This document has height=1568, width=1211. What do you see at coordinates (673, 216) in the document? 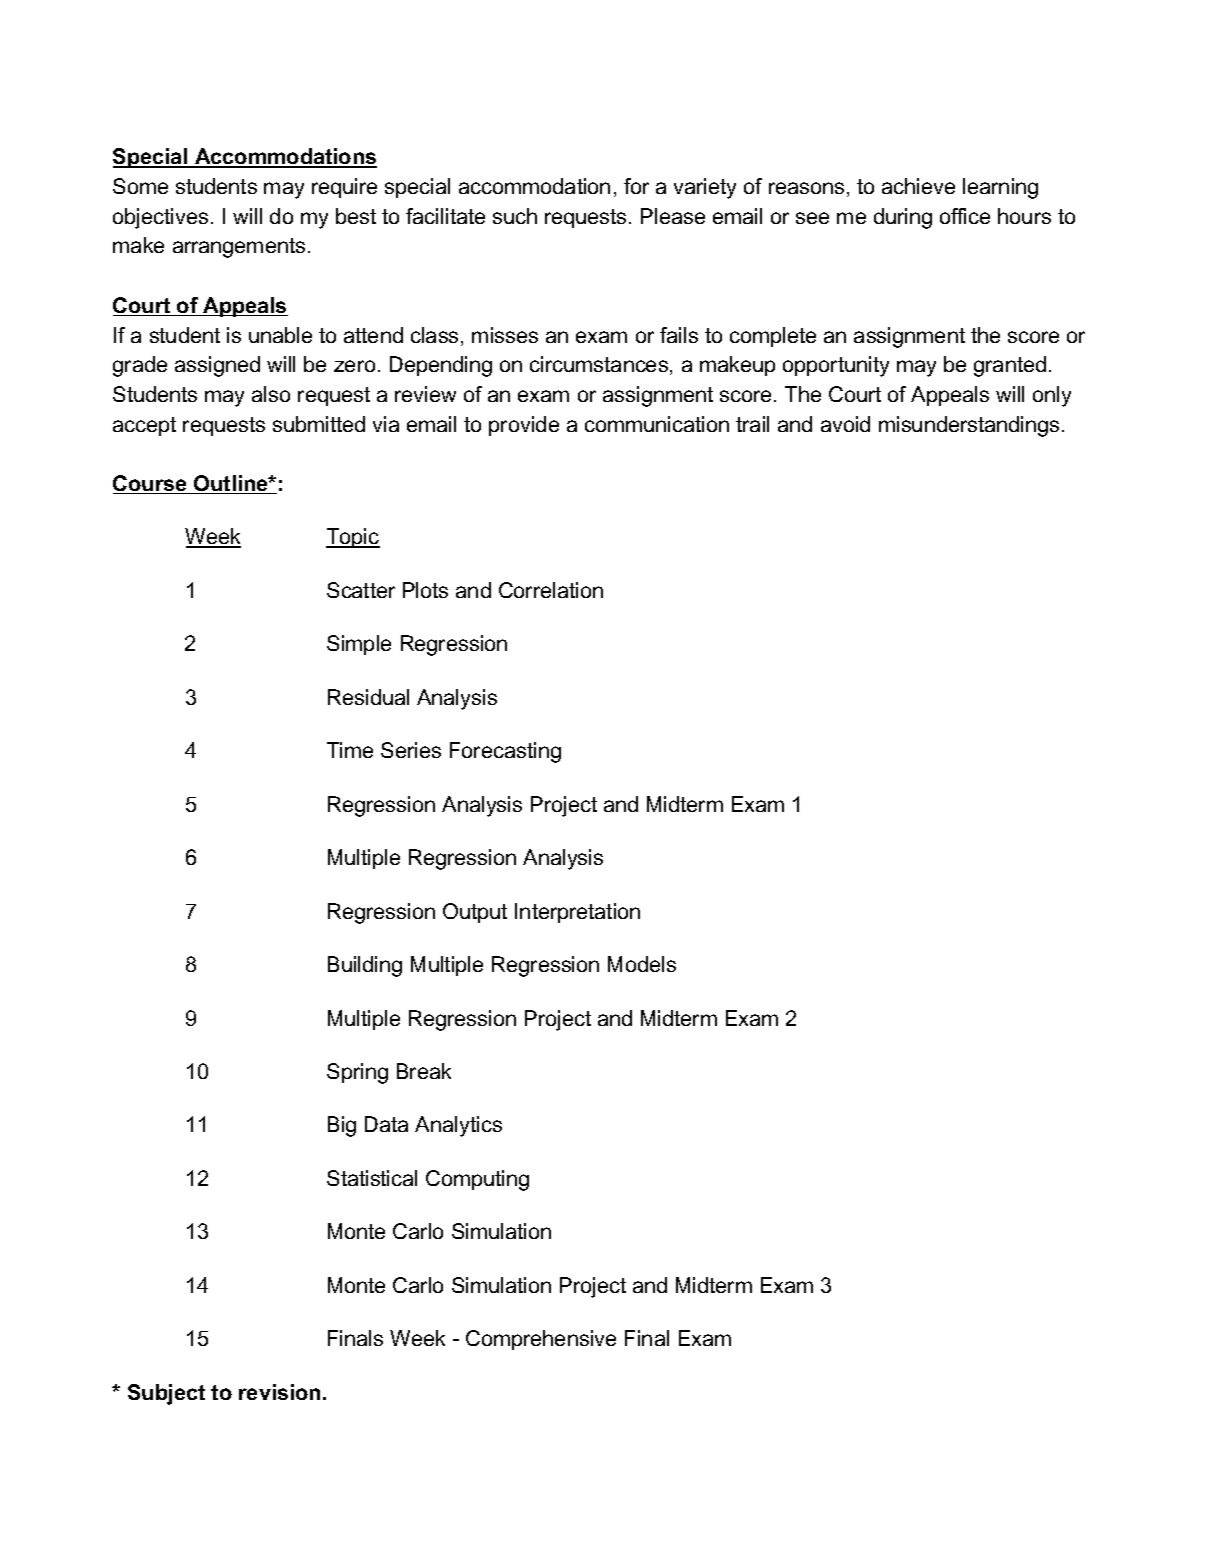
I see `Please` at bounding box center [673, 216].
